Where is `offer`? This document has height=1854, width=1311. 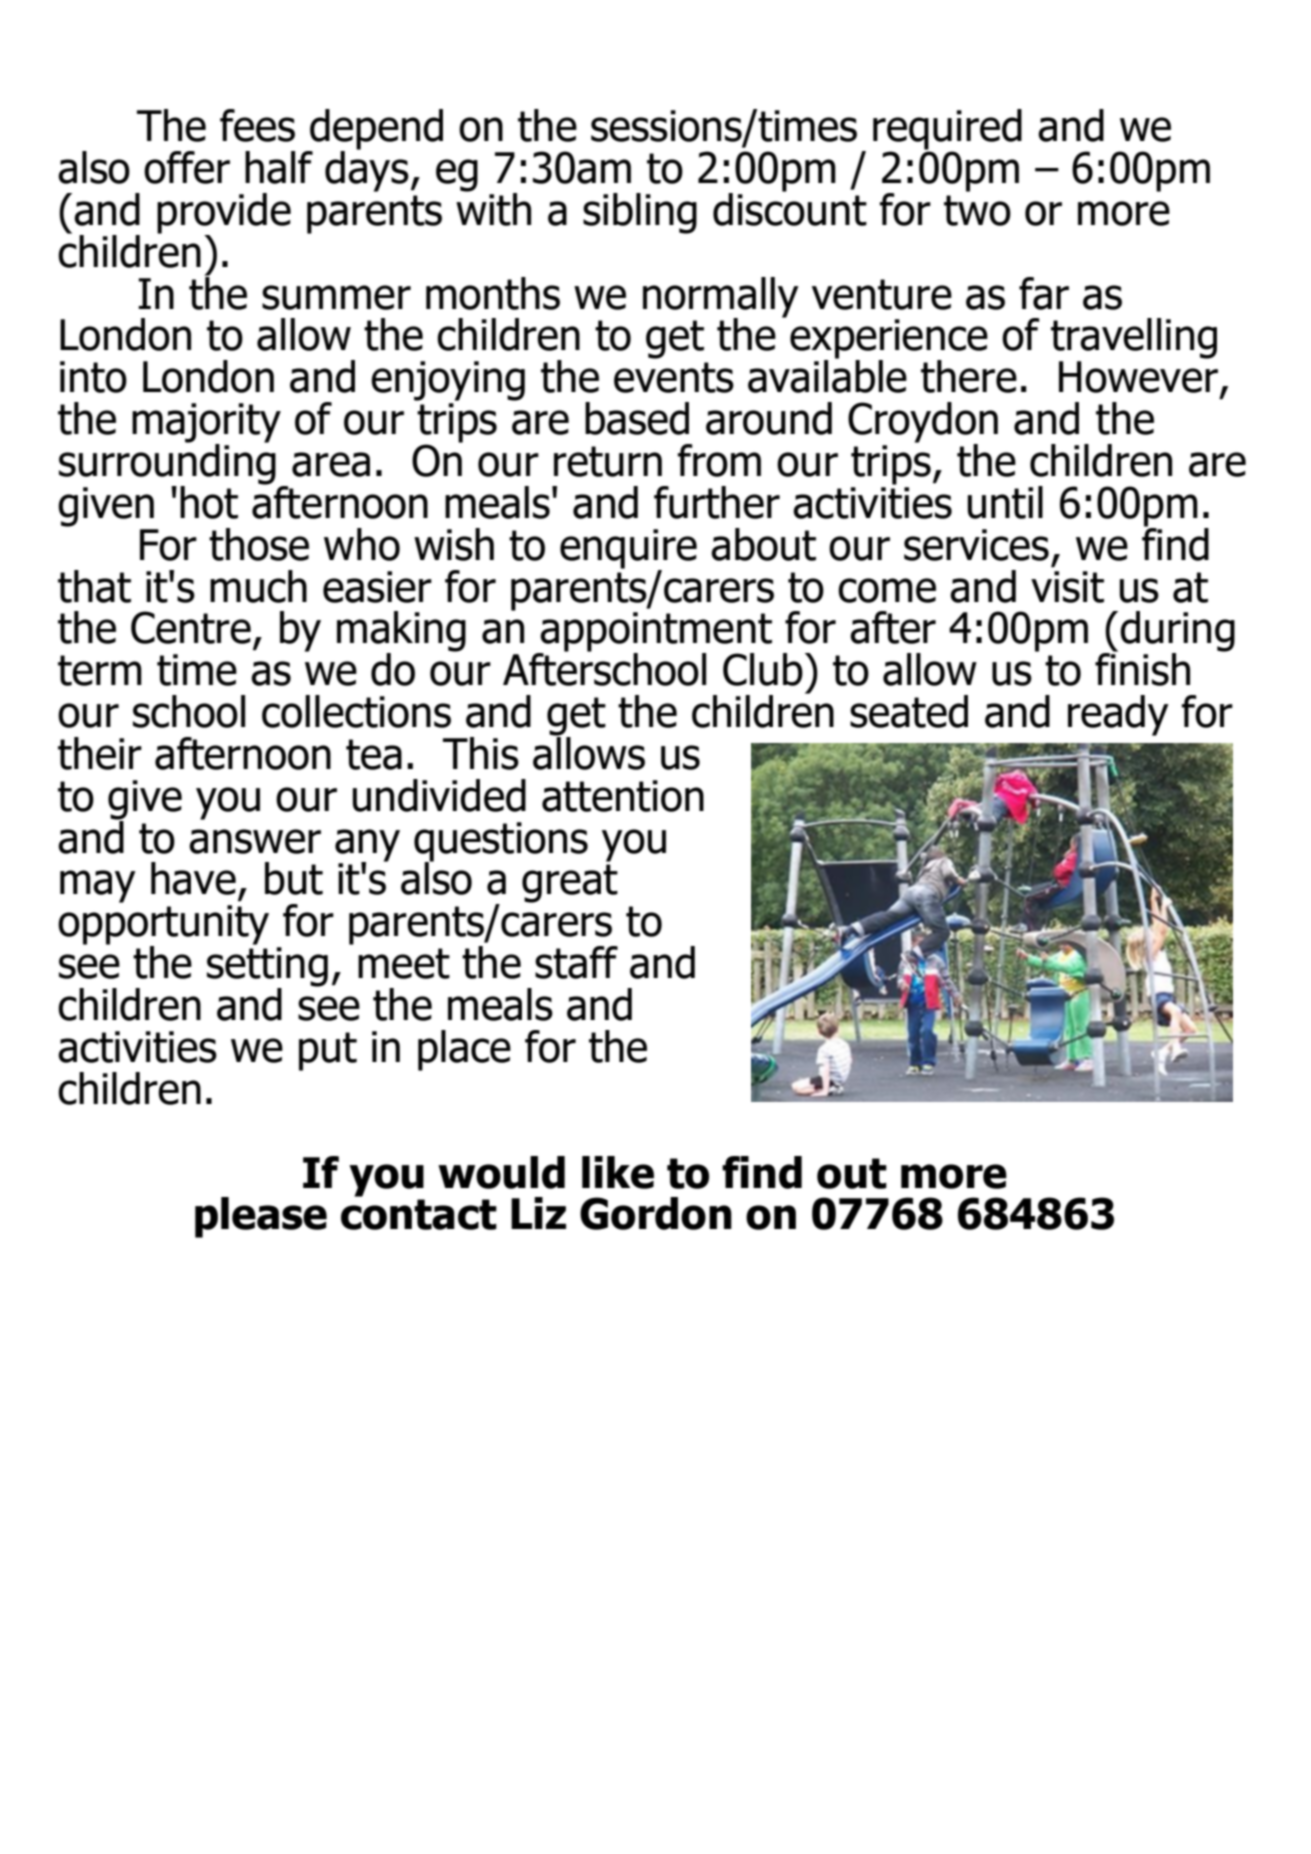 offer is located at coordinates (187, 167).
